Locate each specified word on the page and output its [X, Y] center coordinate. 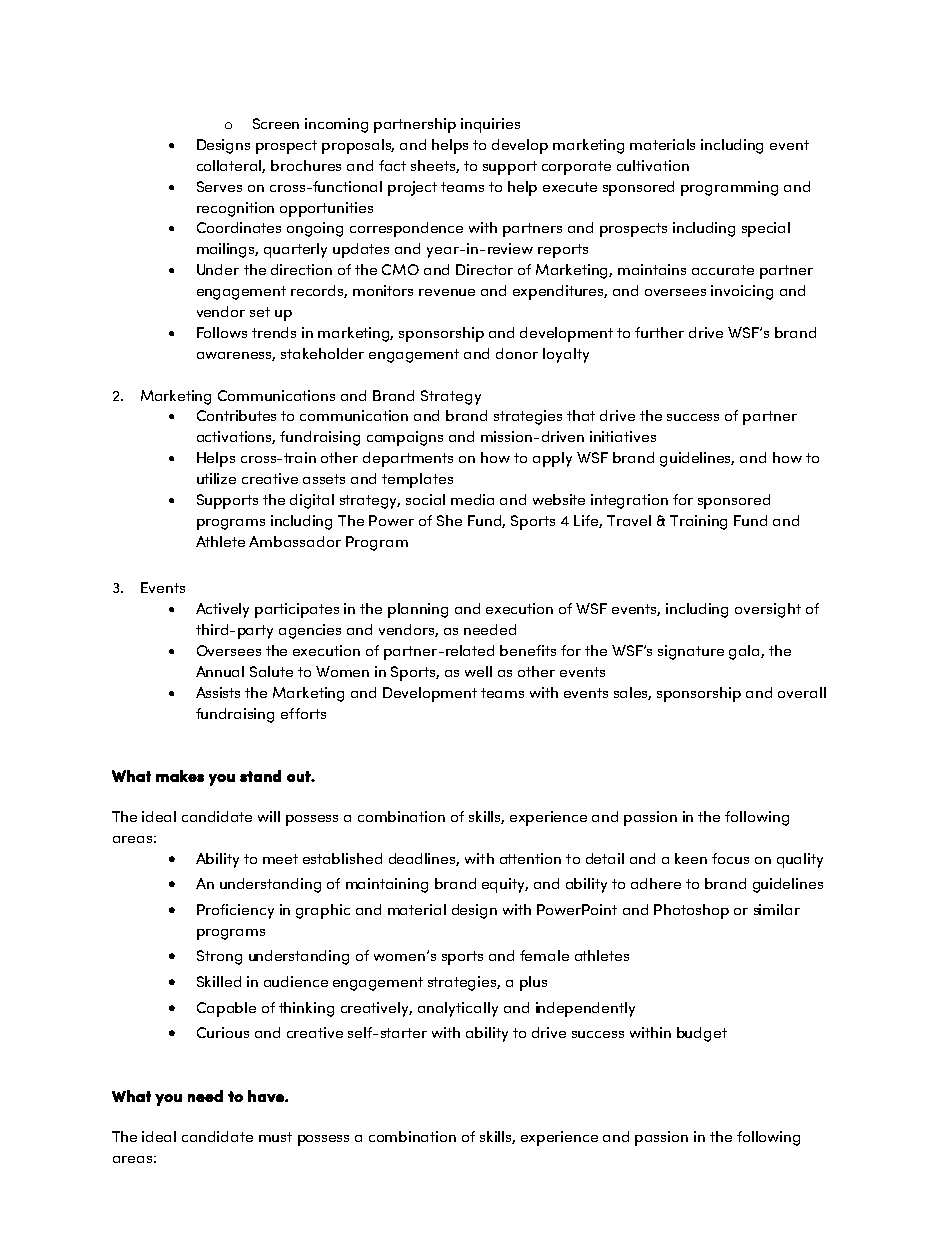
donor [517, 353]
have [267, 1096]
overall [802, 692]
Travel [629, 520]
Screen [276, 123]
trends [274, 332]
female [544, 955]
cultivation [653, 165]
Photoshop [691, 911]
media [472, 499]
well [478, 671]
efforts [303, 713]
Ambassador [295, 541]
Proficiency [235, 911]
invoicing [742, 292]
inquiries [490, 125]
